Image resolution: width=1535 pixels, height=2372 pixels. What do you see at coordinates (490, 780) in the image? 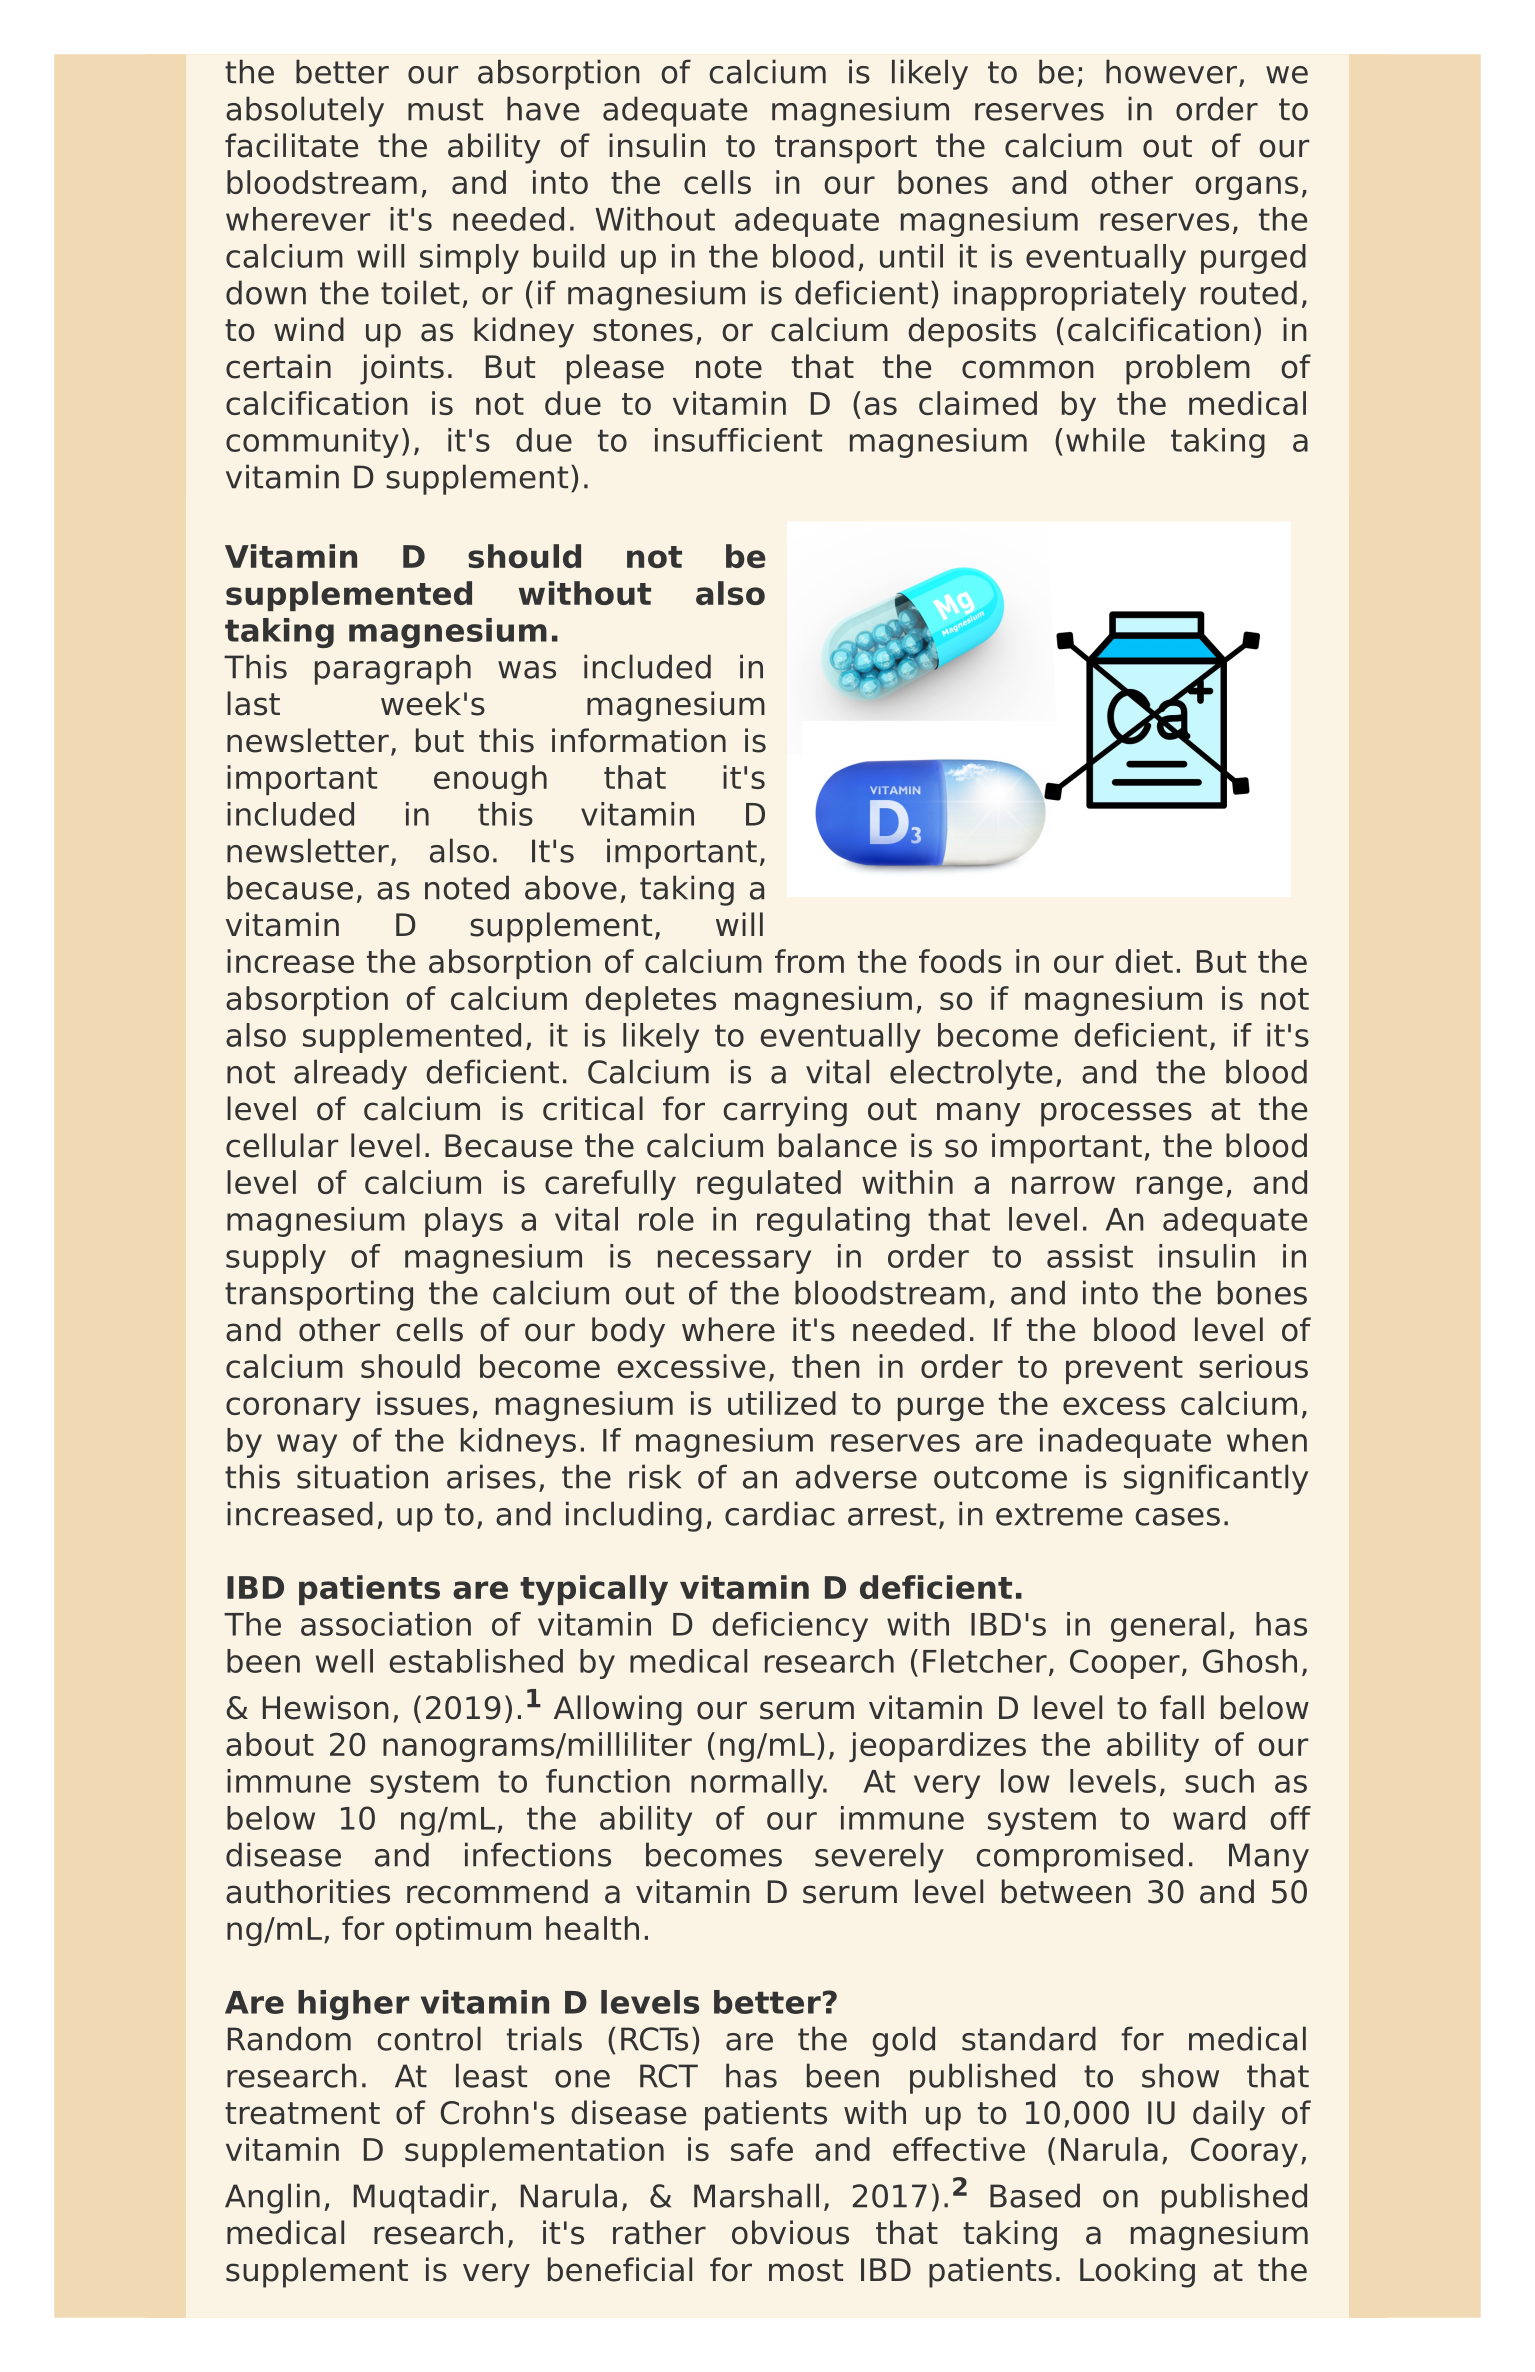
I see `enough` at bounding box center [490, 780].
